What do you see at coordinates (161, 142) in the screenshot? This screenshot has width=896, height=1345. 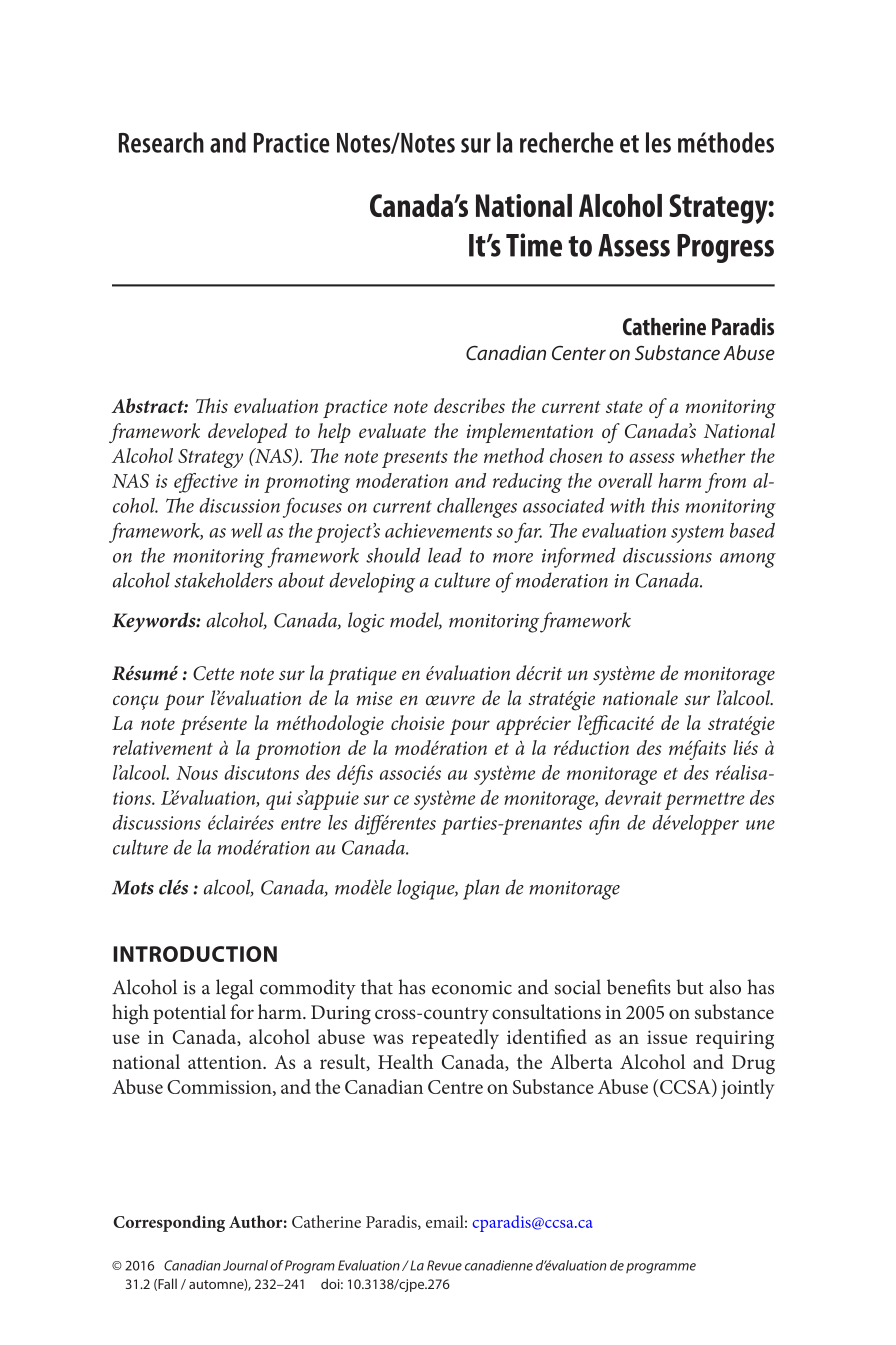 I see `Research` at bounding box center [161, 142].
